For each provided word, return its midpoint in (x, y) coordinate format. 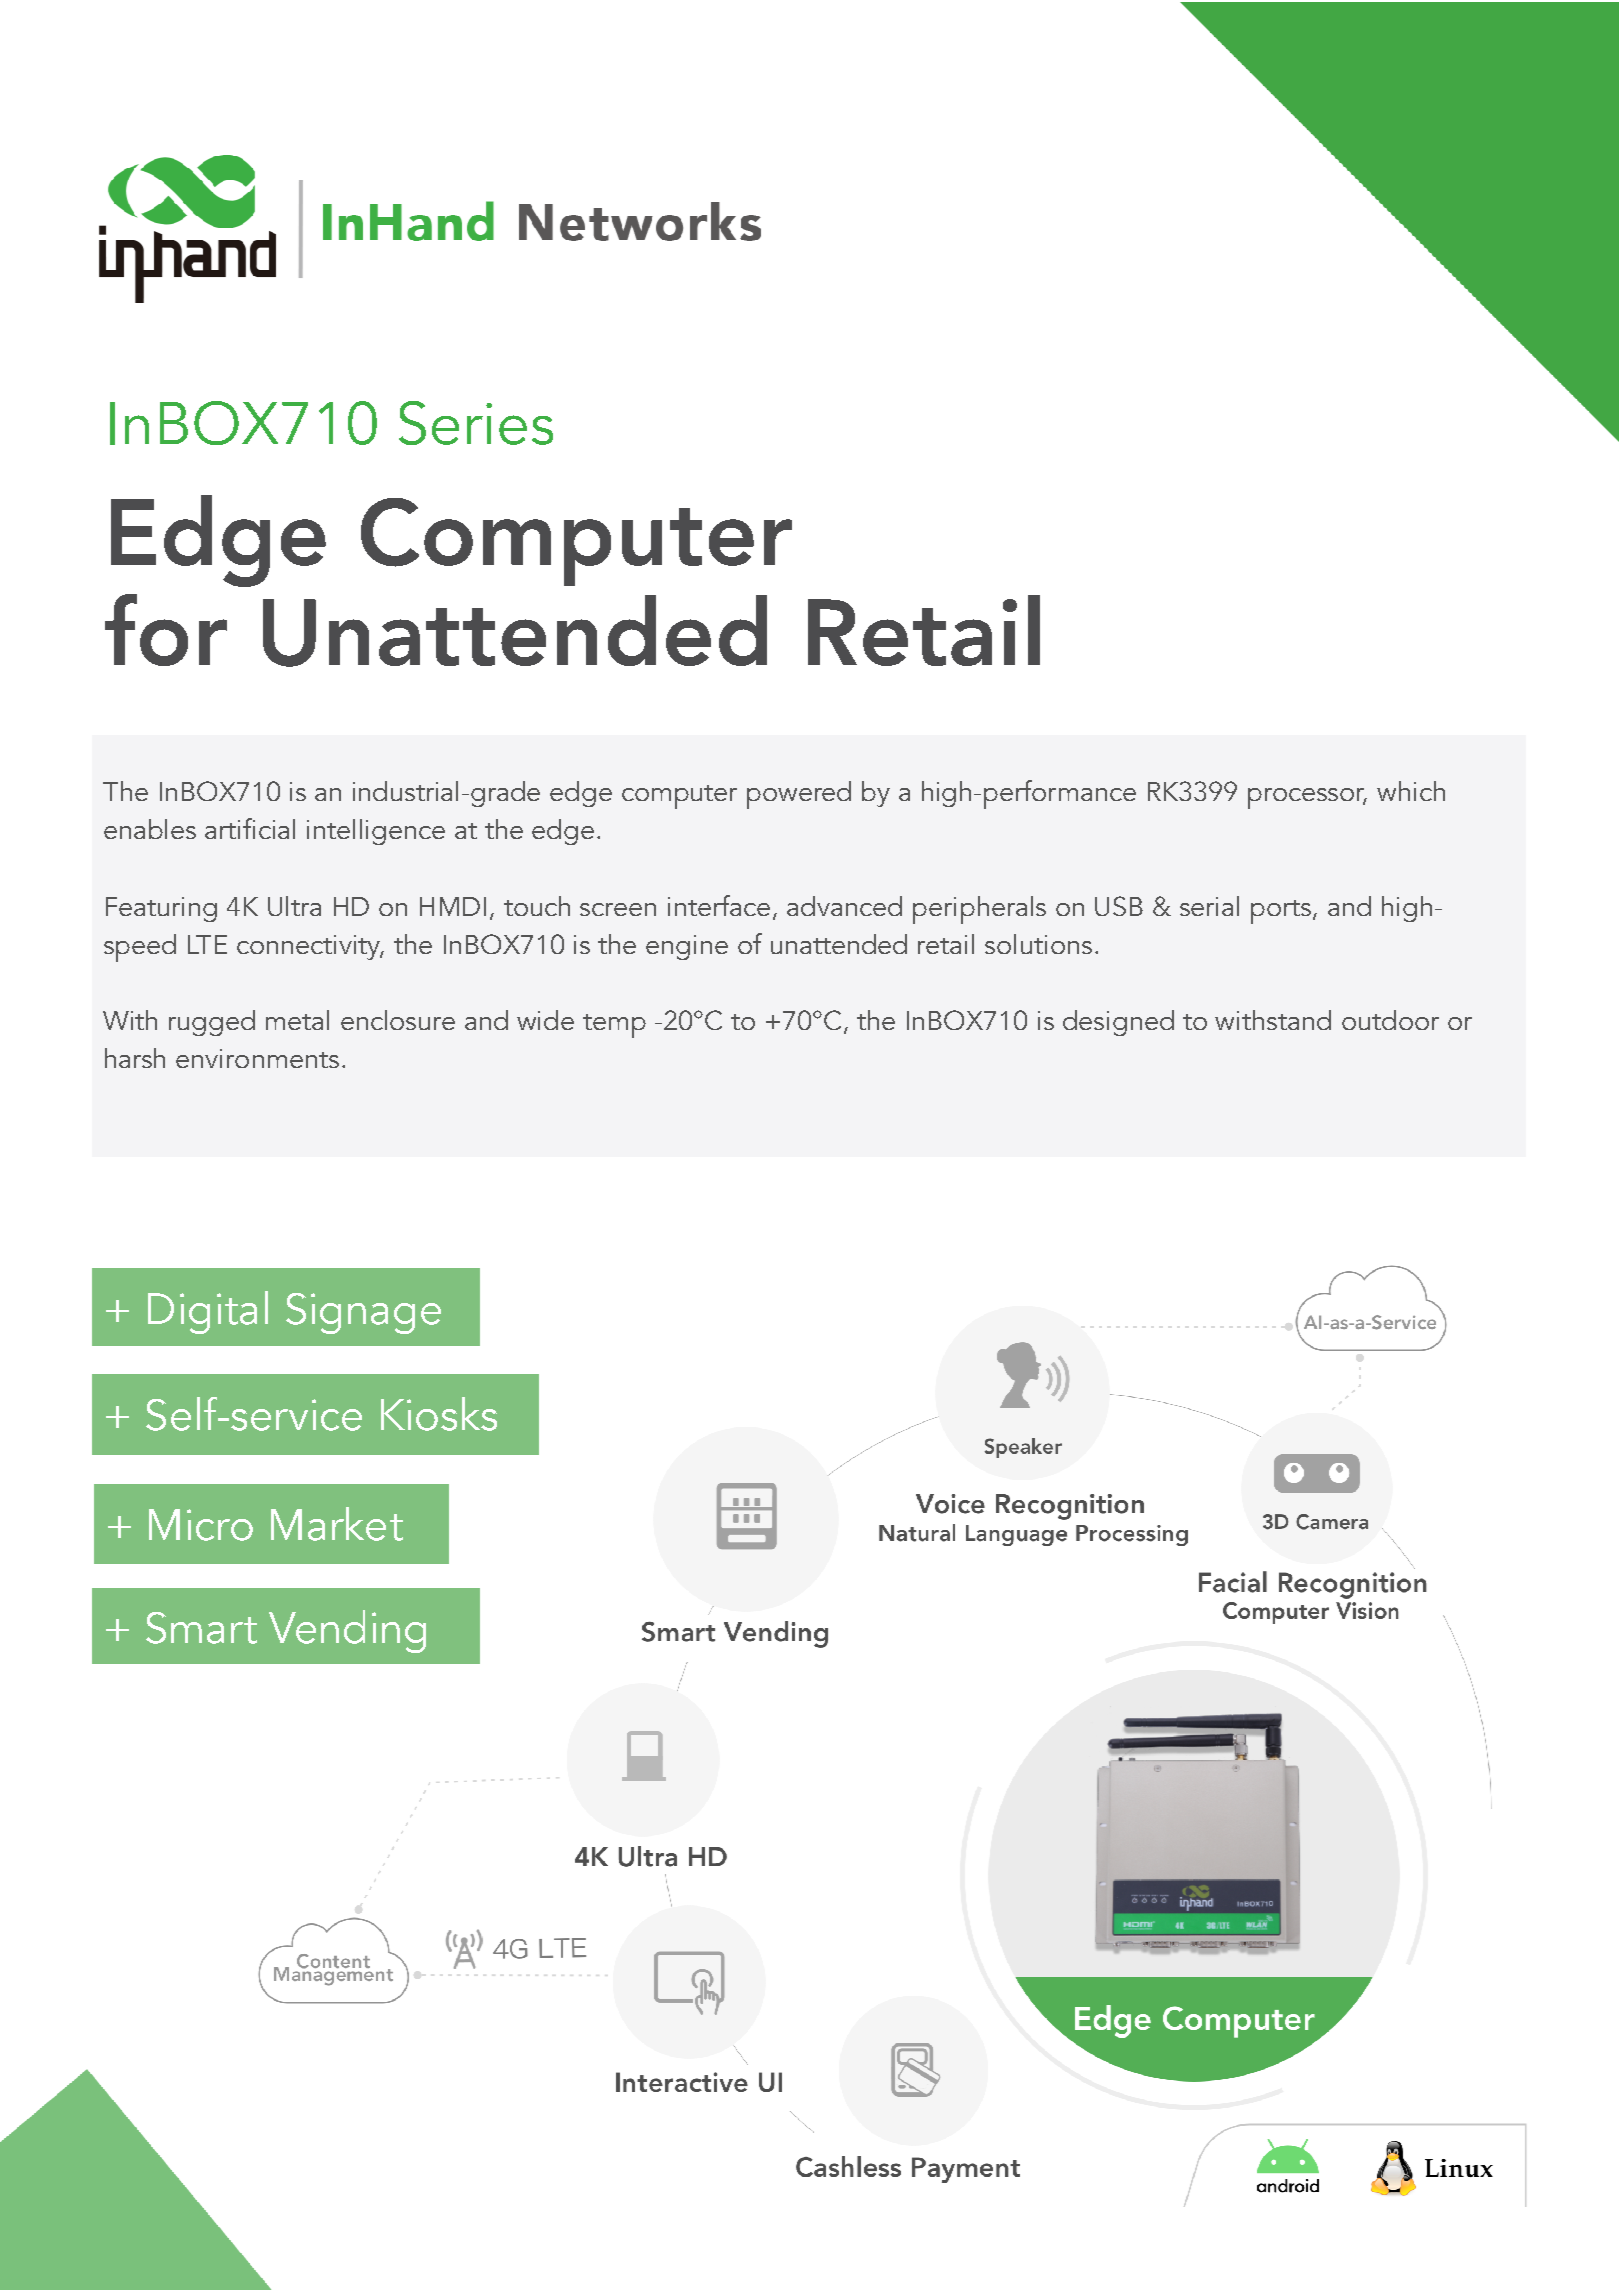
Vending (347, 1631)
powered (799, 795)
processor (1307, 798)
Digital (208, 1312)
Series (476, 423)
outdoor (1390, 1020)
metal (297, 1020)
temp (614, 1026)
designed (1118, 1023)
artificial (250, 828)
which (1411, 791)
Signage (363, 1313)
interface (719, 905)
